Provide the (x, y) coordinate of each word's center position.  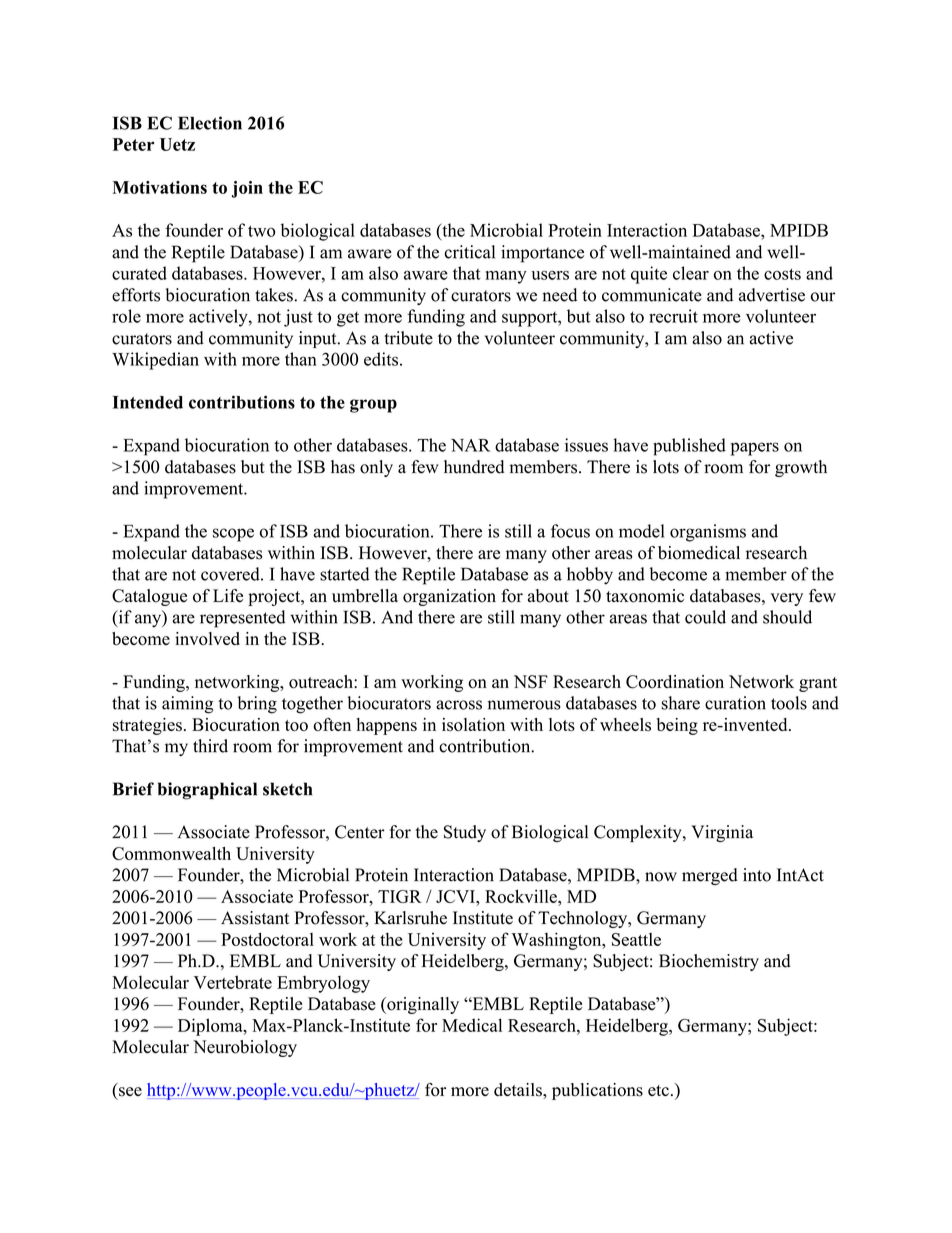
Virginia (722, 833)
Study (465, 833)
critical (470, 252)
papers (755, 449)
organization (449, 597)
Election (210, 123)
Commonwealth (171, 853)
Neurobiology (245, 1048)
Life (228, 596)
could (705, 617)
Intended (148, 402)
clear (691, 273)
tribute (408, 338)
